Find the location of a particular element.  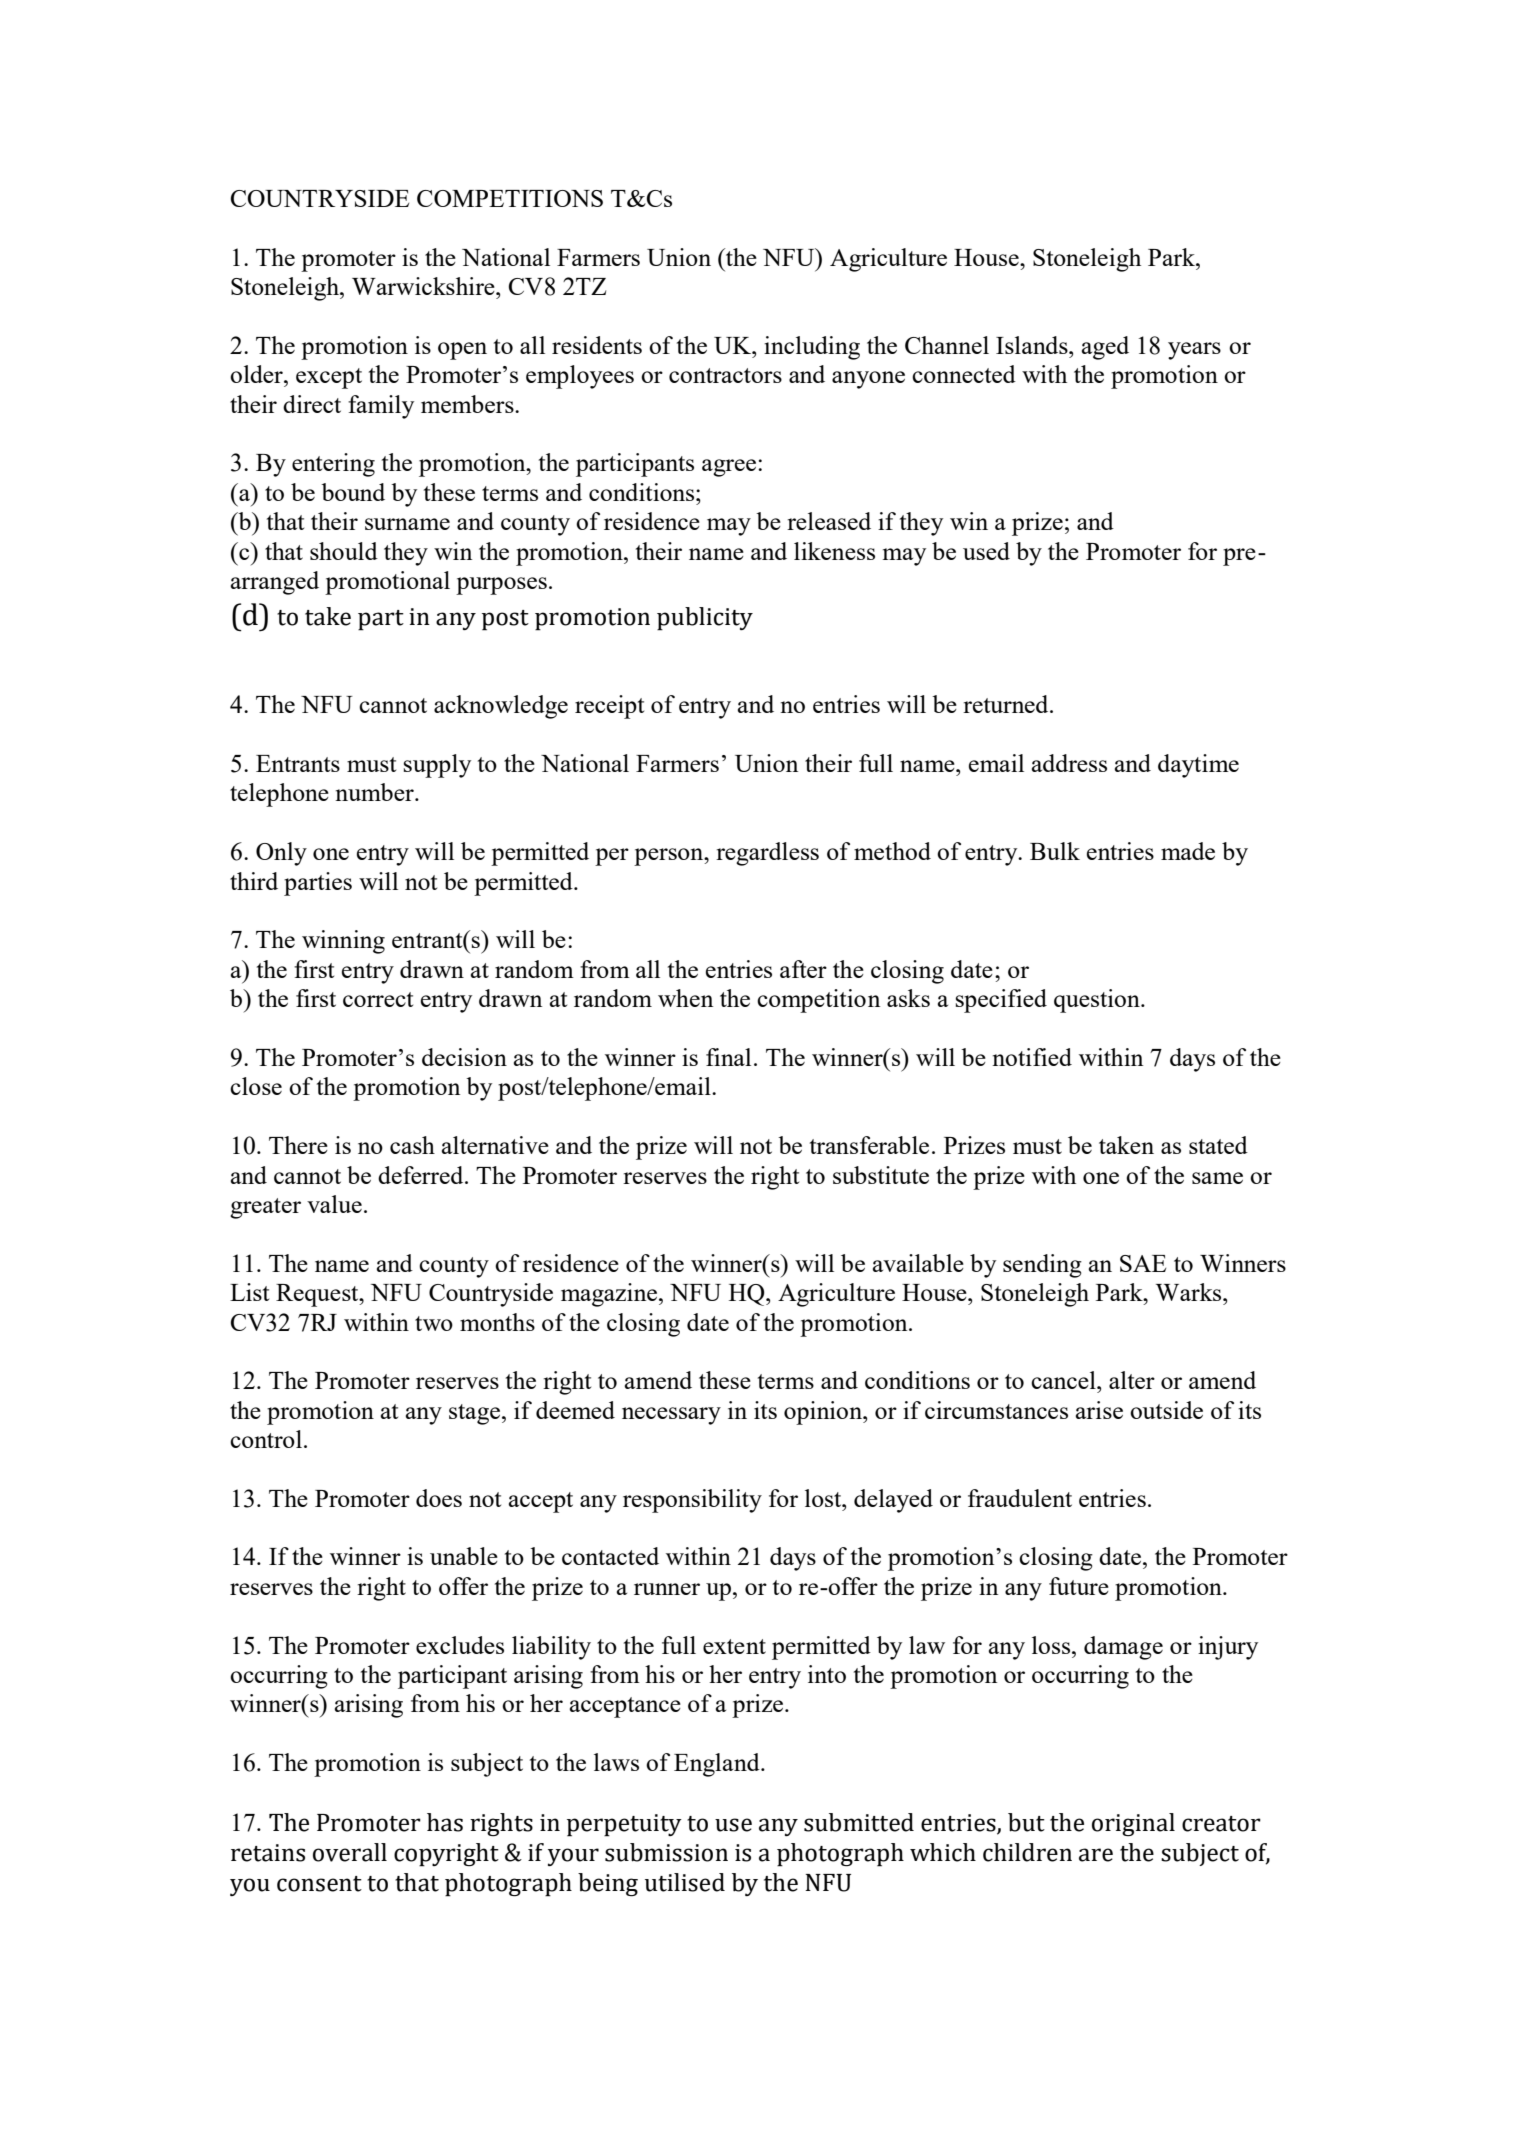

submission is located at coordinates (666, 1852).
